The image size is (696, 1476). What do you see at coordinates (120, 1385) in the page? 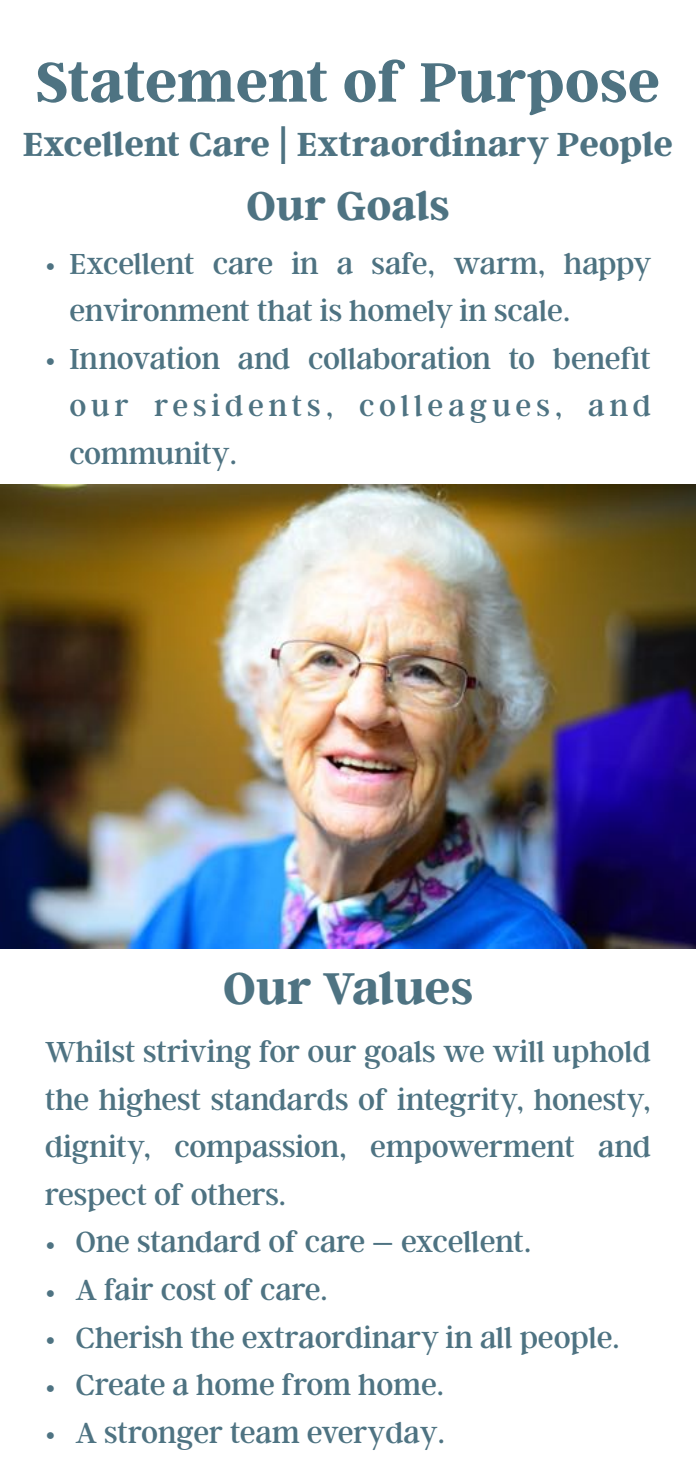
I see `Create` at bounding box center [120, 1385].
